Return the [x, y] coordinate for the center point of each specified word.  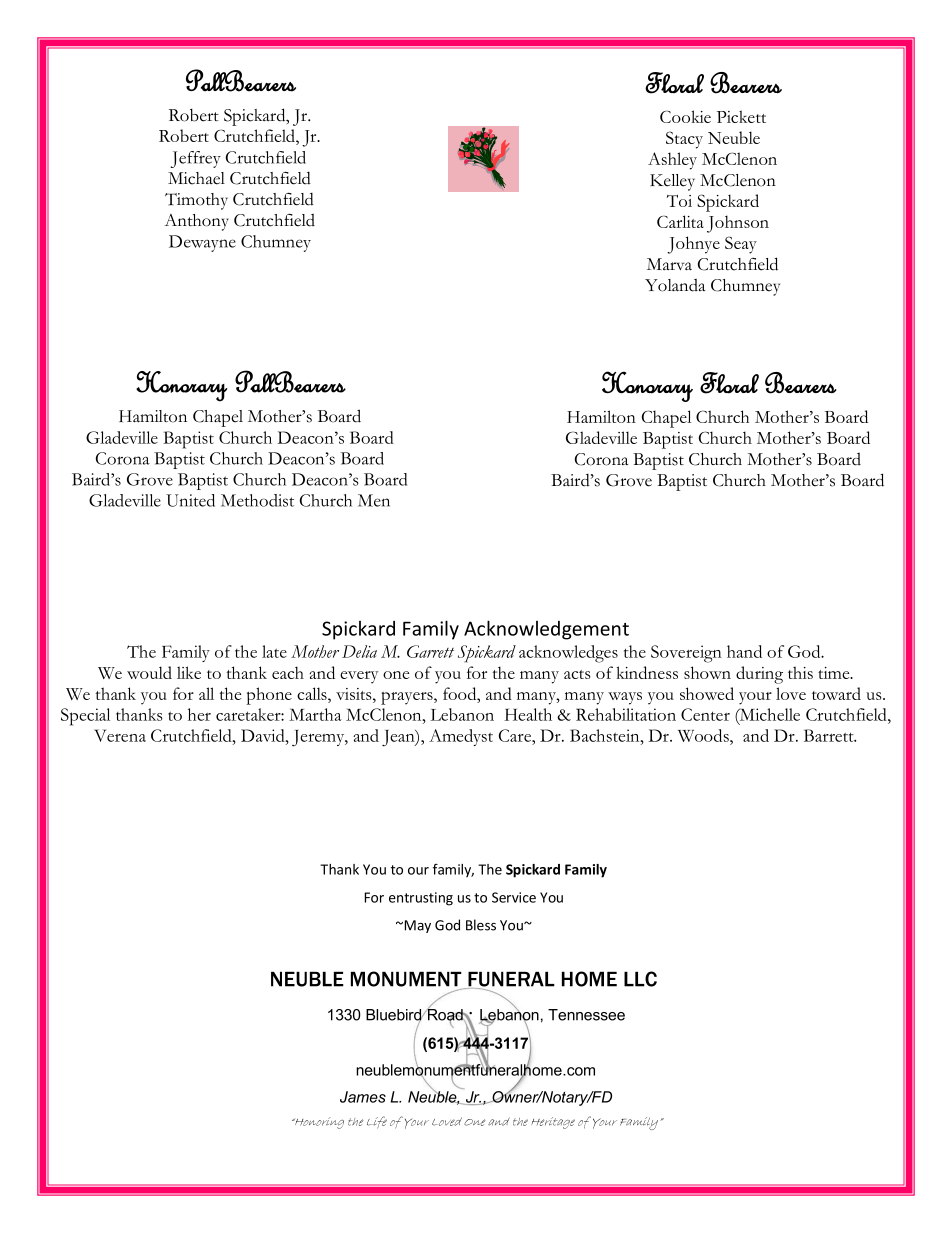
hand [744, 651]
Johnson [738, 224]
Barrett [830, 735]
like [189, 672]
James [363, 1097]
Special [85, 717]
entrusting [421, 899]
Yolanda [675, 285]
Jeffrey [196, 159]
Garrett [430, 651]
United [190, 500]
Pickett [741, 116]
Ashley [672, 161]
